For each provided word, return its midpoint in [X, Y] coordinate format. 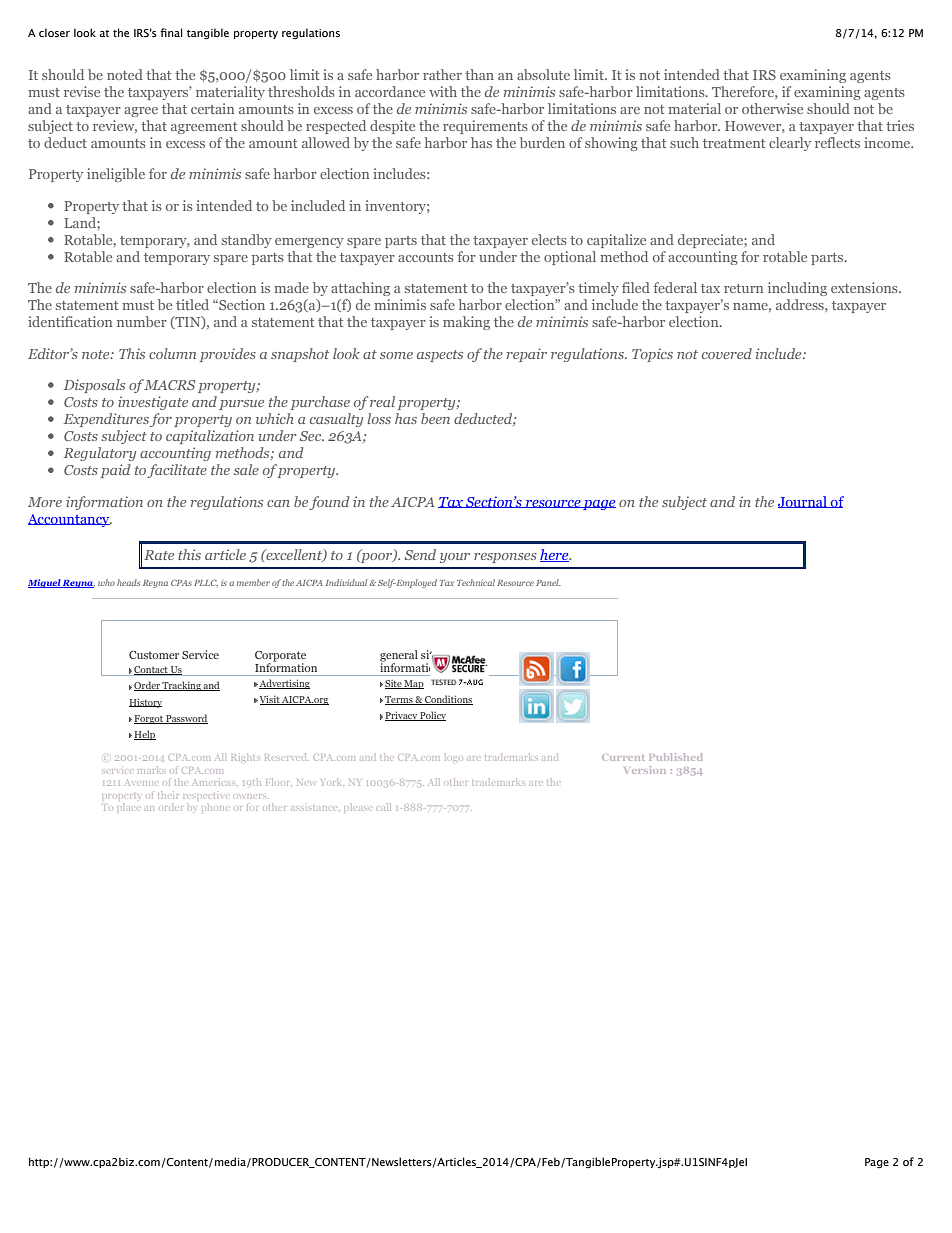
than [479, 74]
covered [727, 353]
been [435, 418]
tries [900, 125]
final [171, 32]
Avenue [140, 783]
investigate [153, 403]
